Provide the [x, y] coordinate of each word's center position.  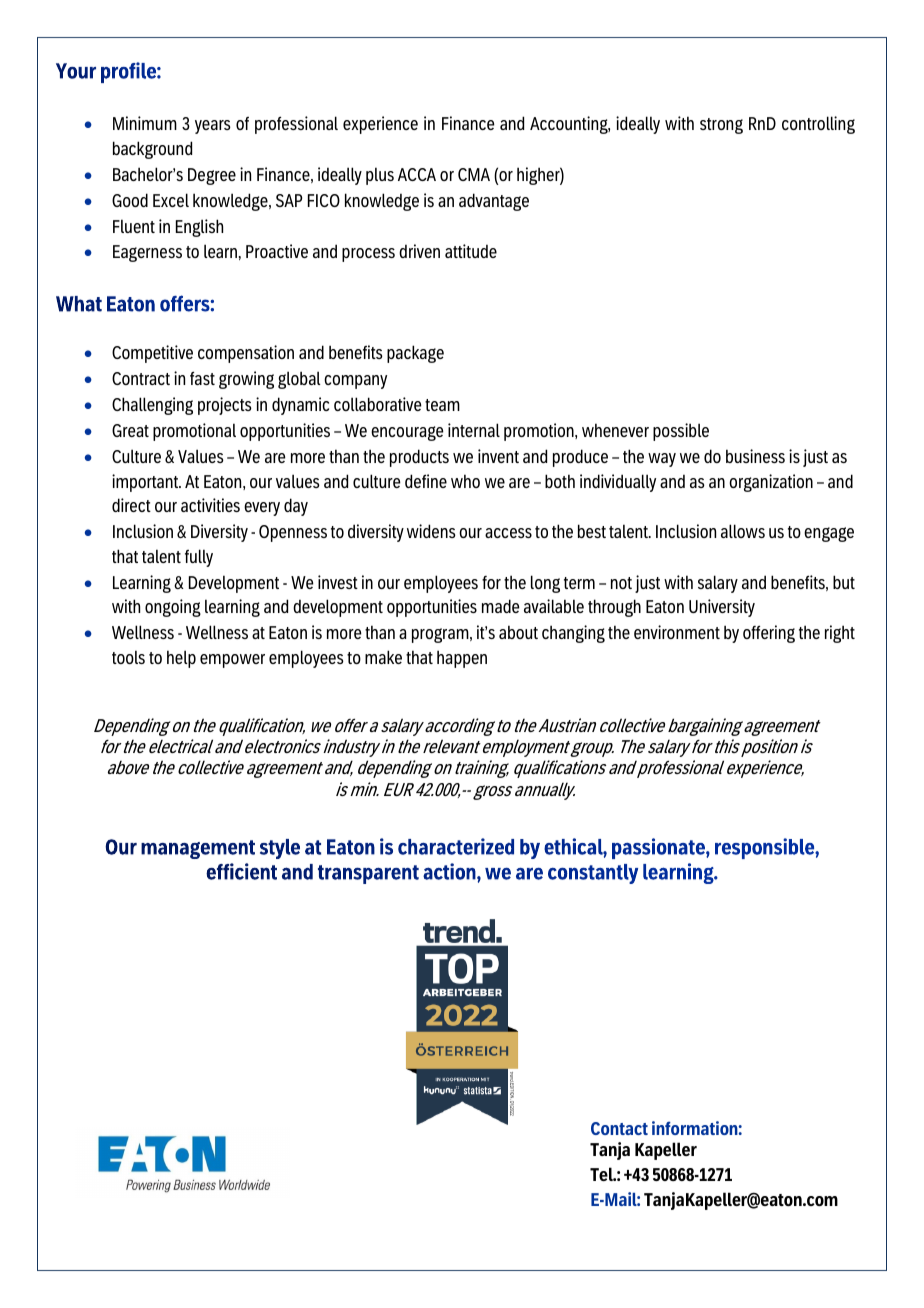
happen [462, 659]
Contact [619, 1128]
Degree [212, 176]
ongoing [173, 608]
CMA [474, 174]
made [501, 606]
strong [721, 126]
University [722, 608]
